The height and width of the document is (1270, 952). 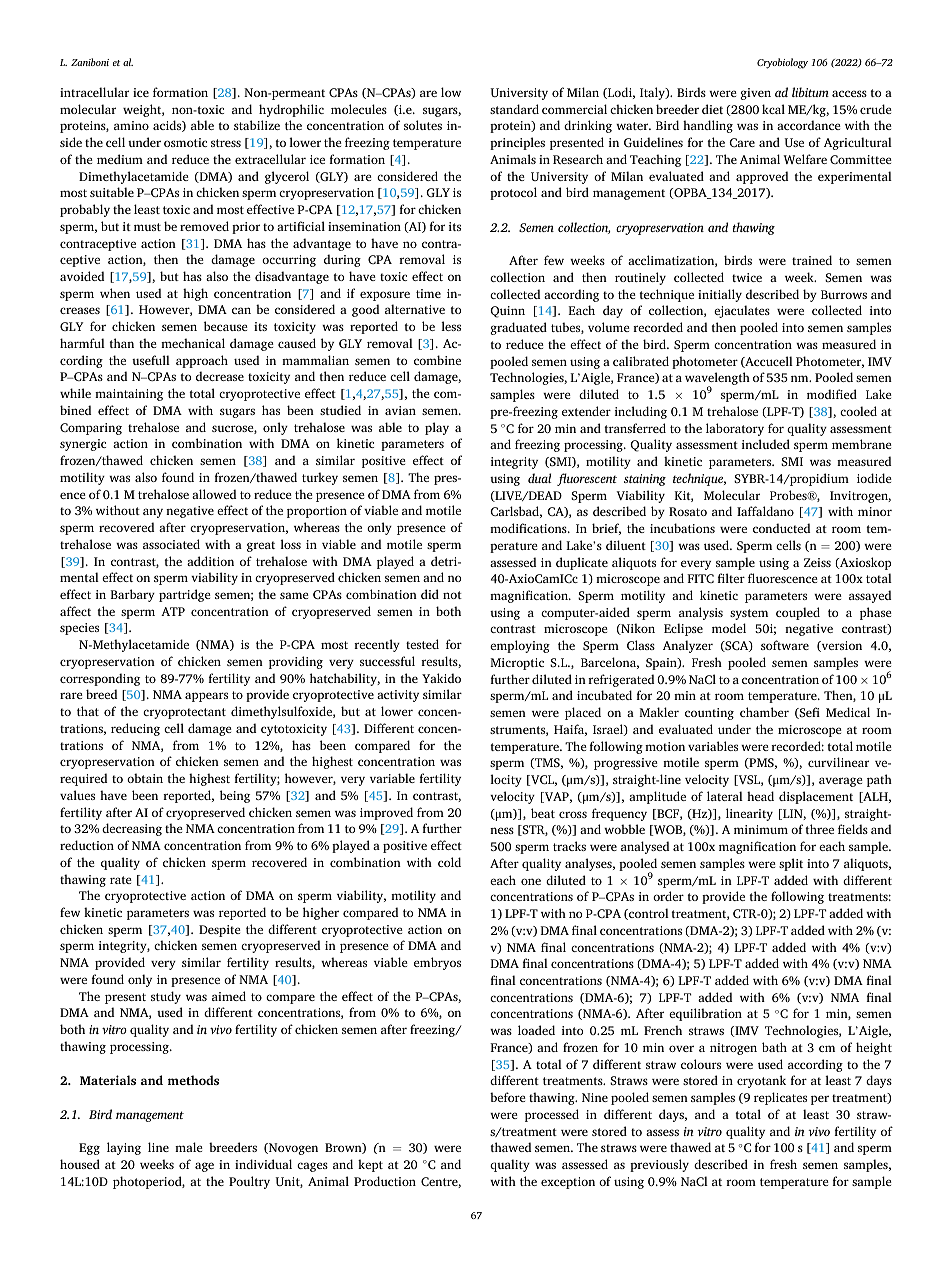 What do you see at coordinates (809, 125) in the document?
I see `accordance` at bounding box center [809, 125].
